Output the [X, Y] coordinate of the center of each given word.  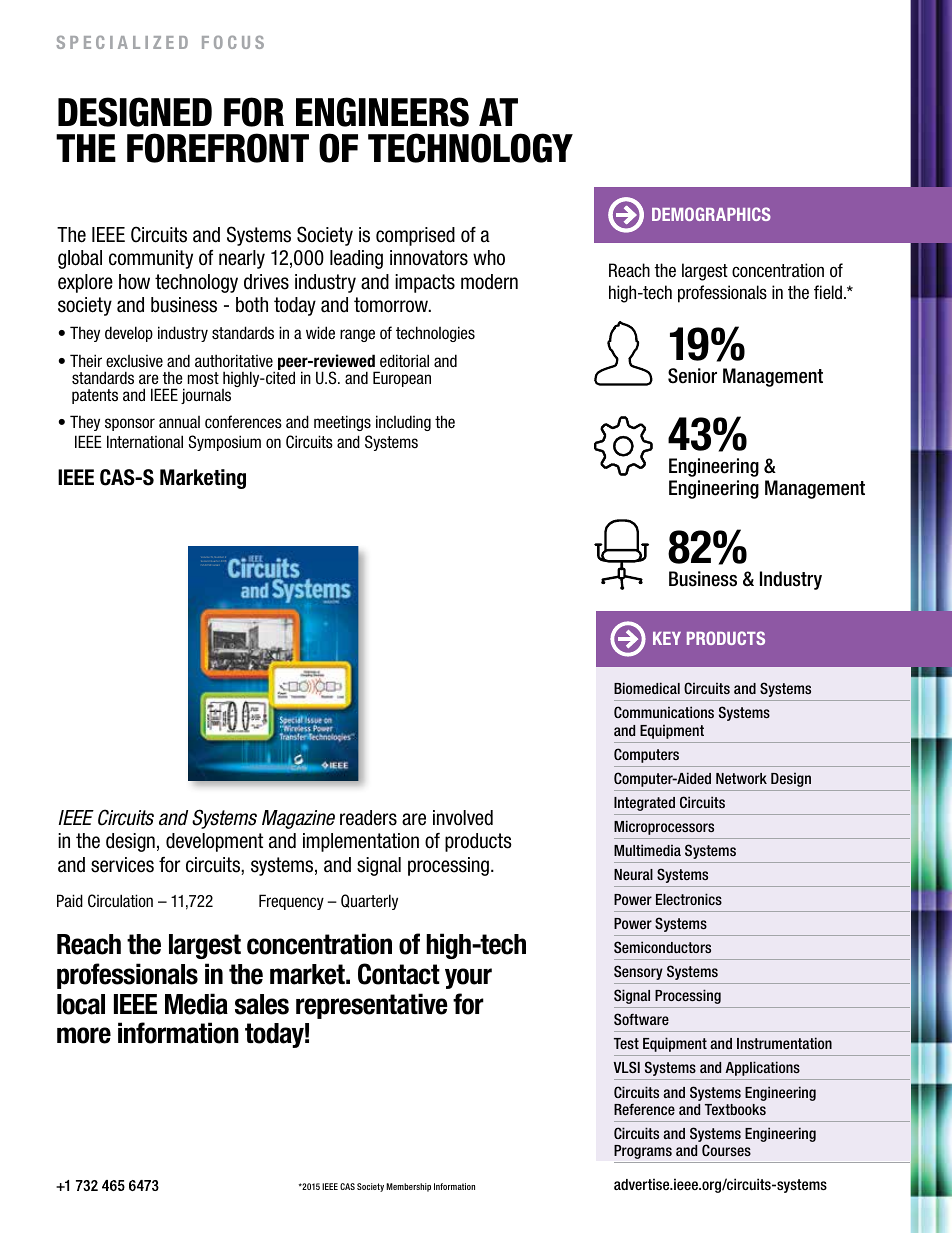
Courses [726, 1150]
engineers [382, 112]
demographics [711, 214]
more [84, 1035]
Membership [408, 1187]
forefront [218, 148]
